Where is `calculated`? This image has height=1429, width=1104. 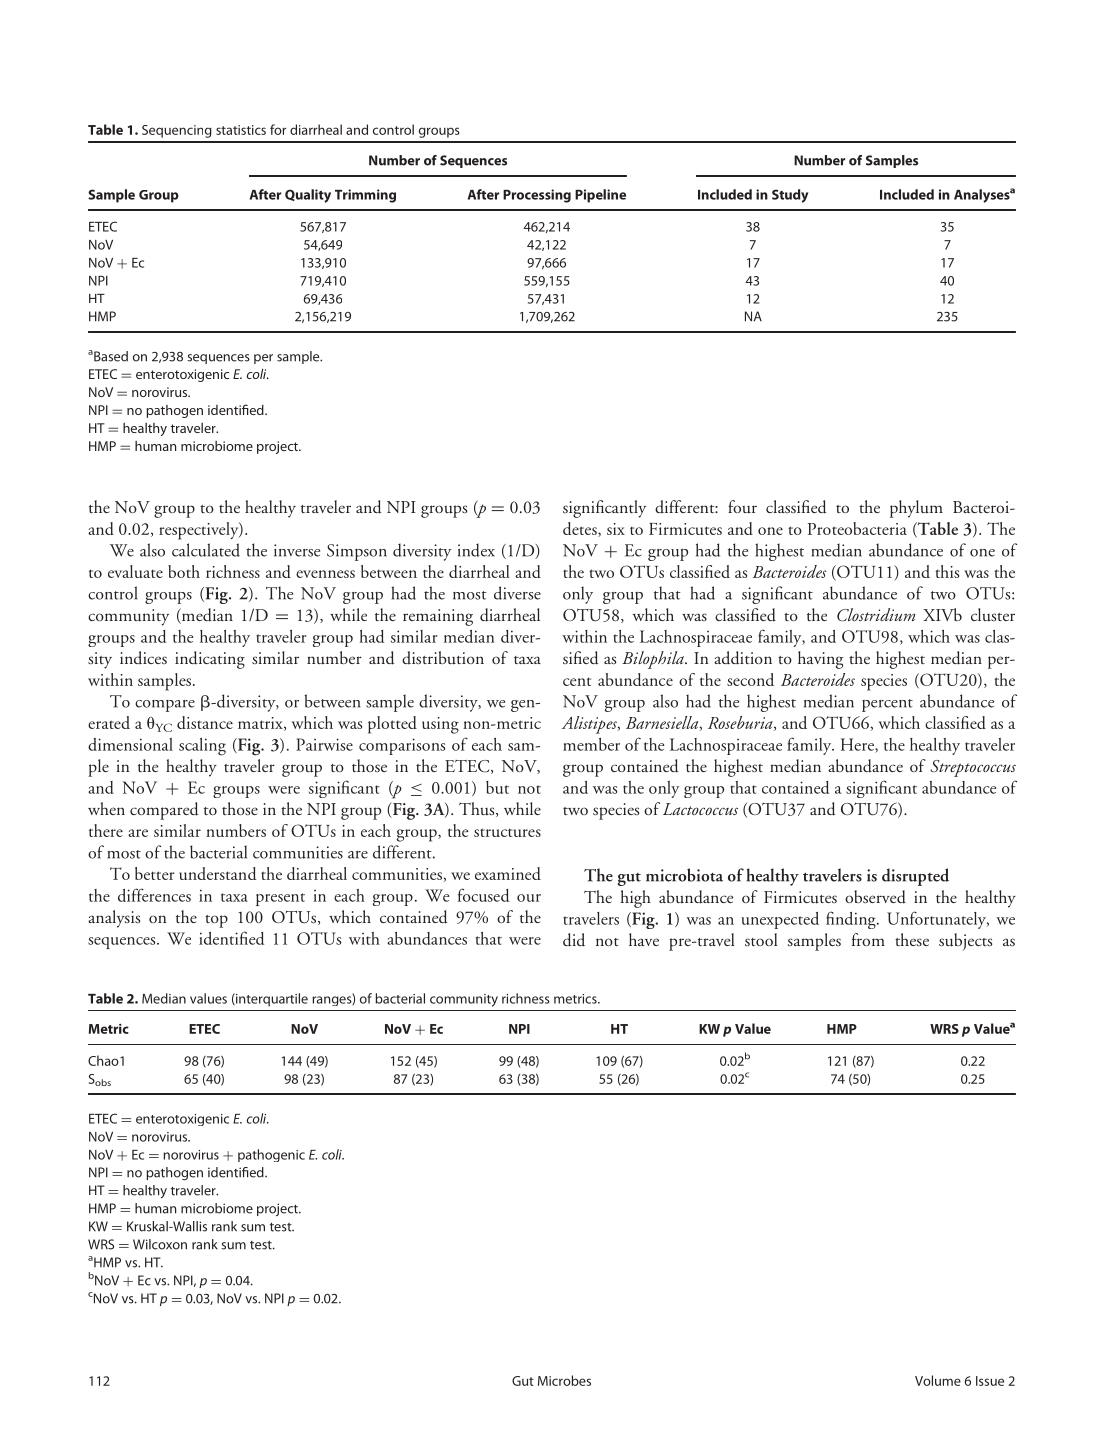 calculated is located at coordinates (206, 550).
